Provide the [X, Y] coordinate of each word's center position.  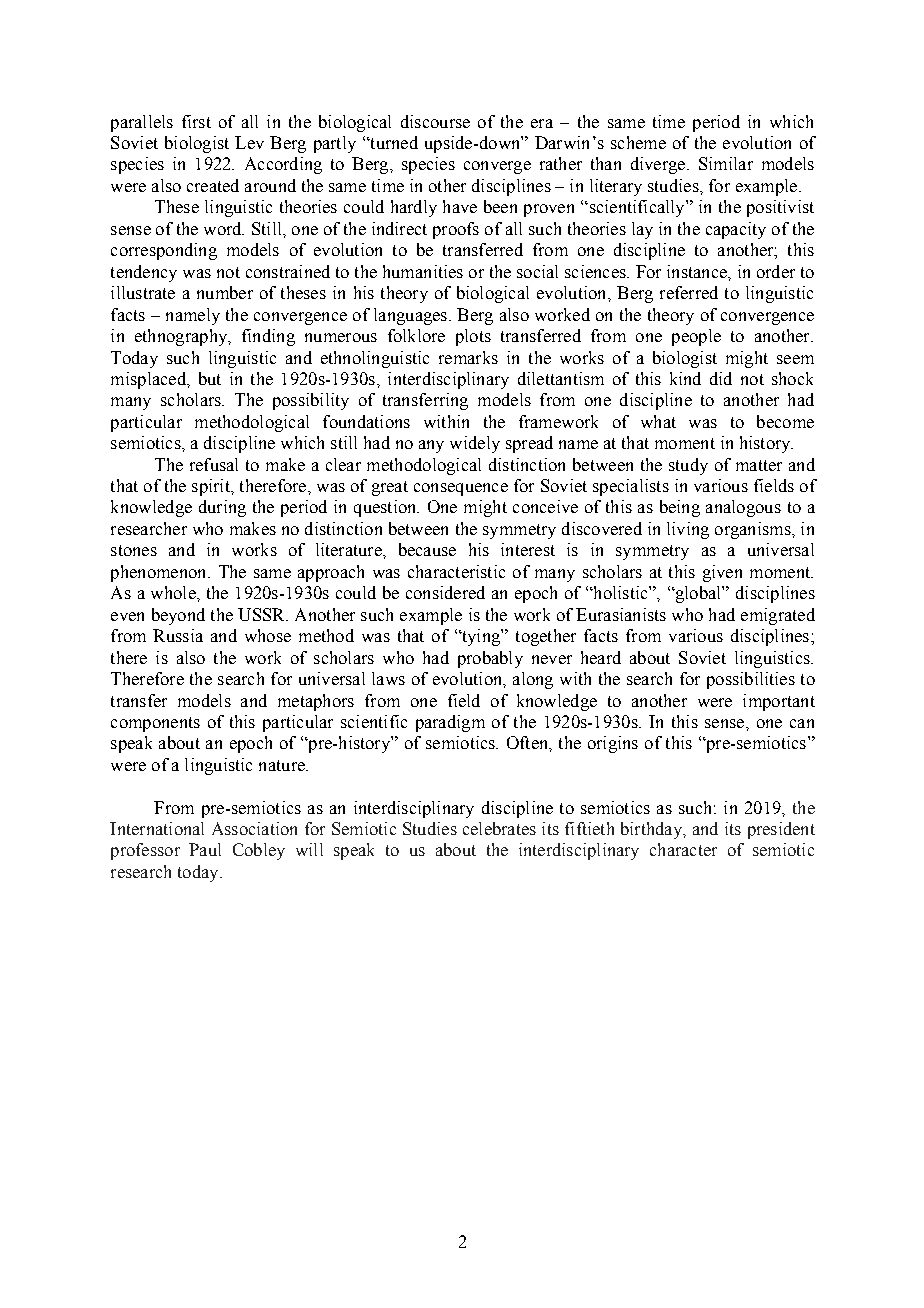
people [696, 337]
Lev [249, 142]
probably [490, 659]
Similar [726, 163]
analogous [743, 508]
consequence [461, 489]
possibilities [751, 680]
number [225, 292]
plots [473, 337]
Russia [178, 635]
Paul [205, 849]
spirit [212, 487]
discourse [435, 121]
